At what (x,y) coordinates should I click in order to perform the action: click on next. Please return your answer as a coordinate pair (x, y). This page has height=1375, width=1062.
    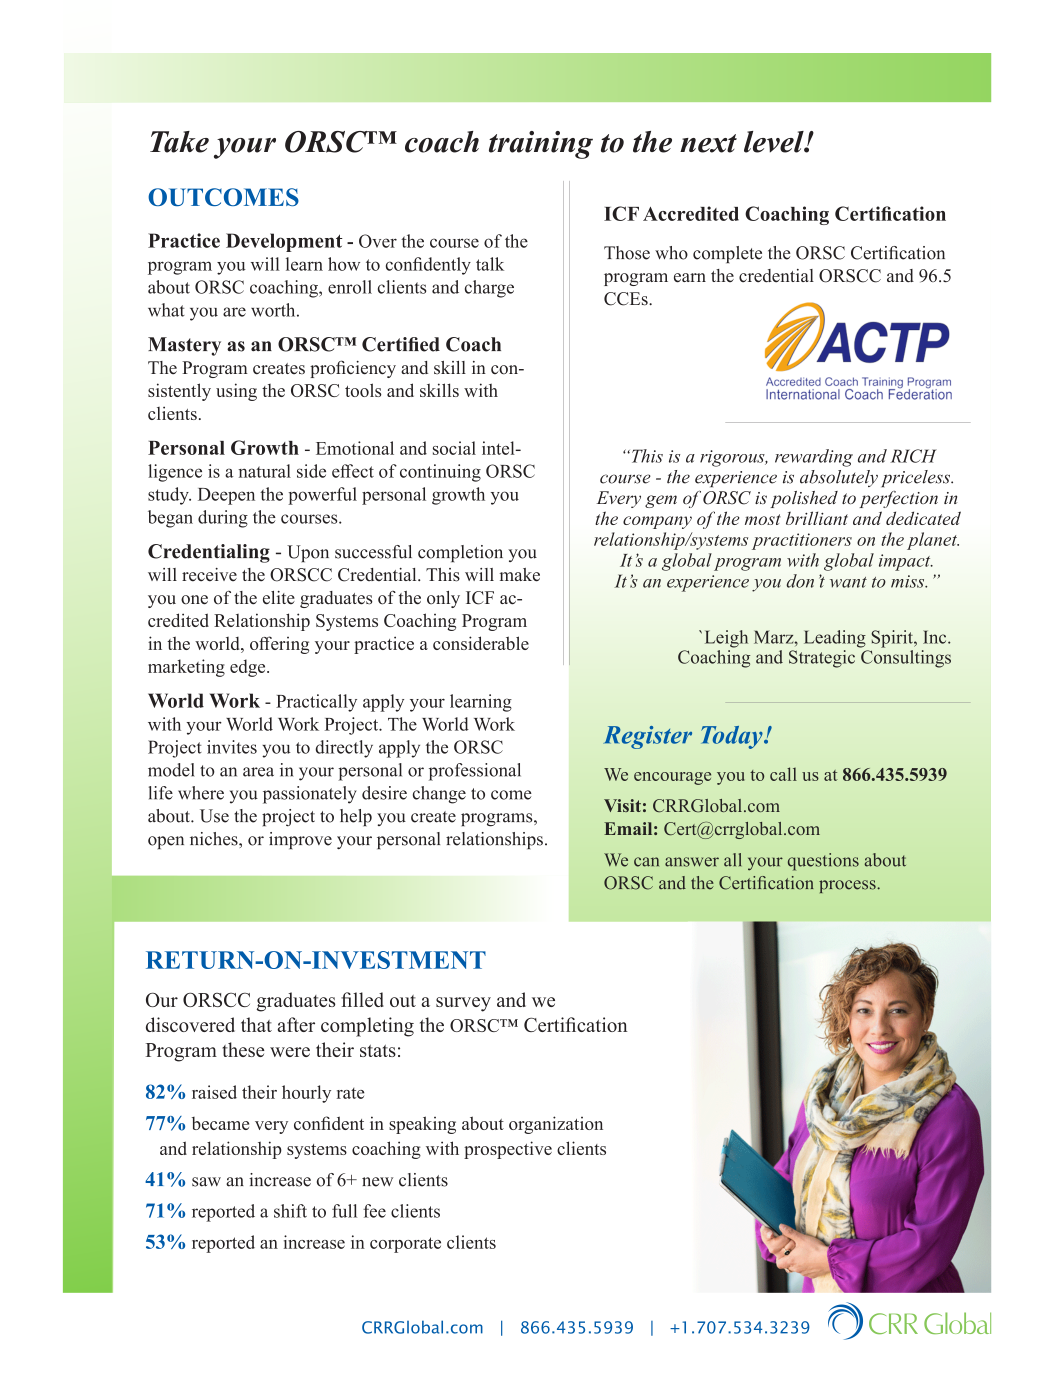
    Looking at the image, I should click on (708, 143).
